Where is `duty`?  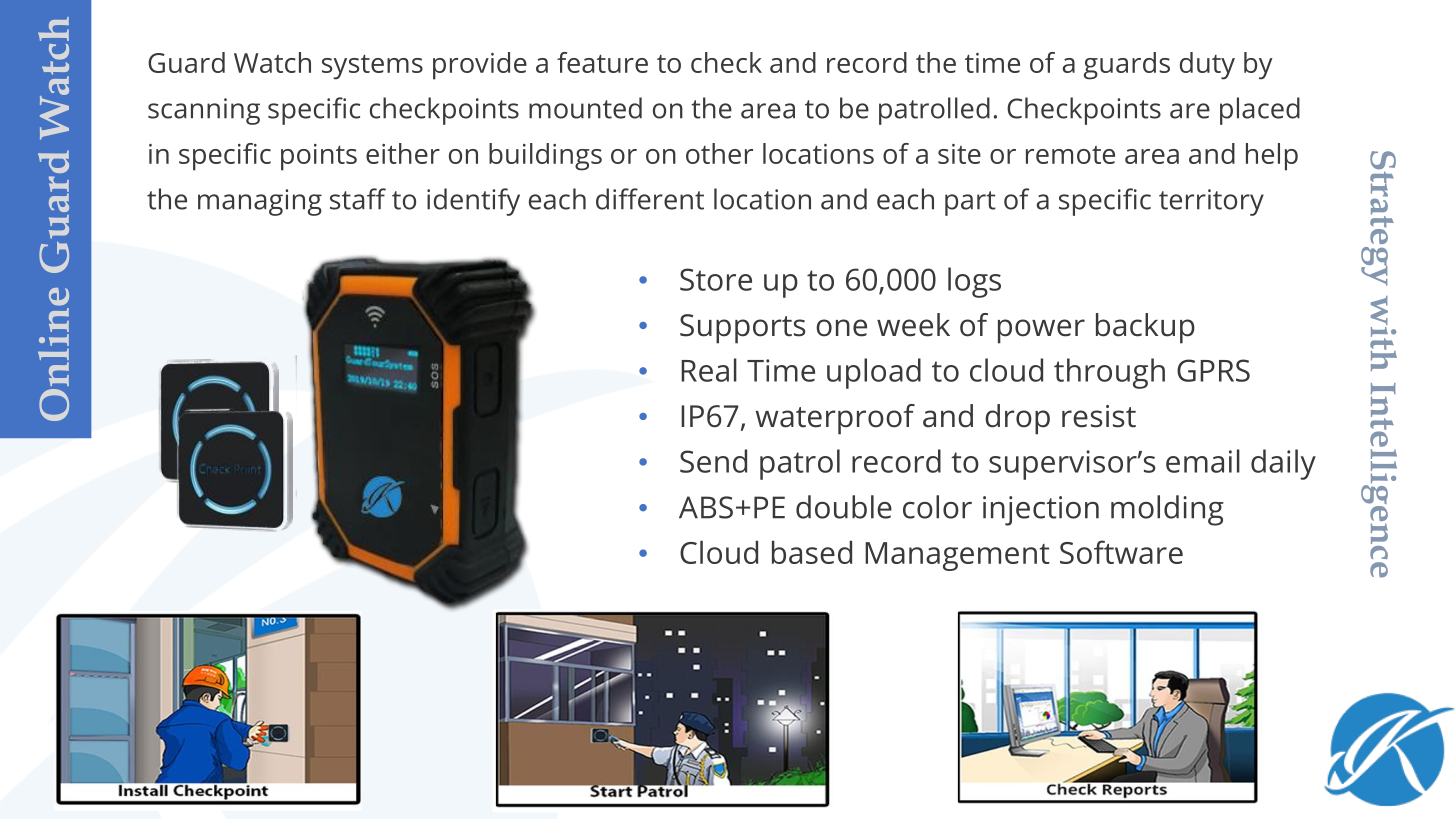
duty is located at coordinates (1207, 66).
